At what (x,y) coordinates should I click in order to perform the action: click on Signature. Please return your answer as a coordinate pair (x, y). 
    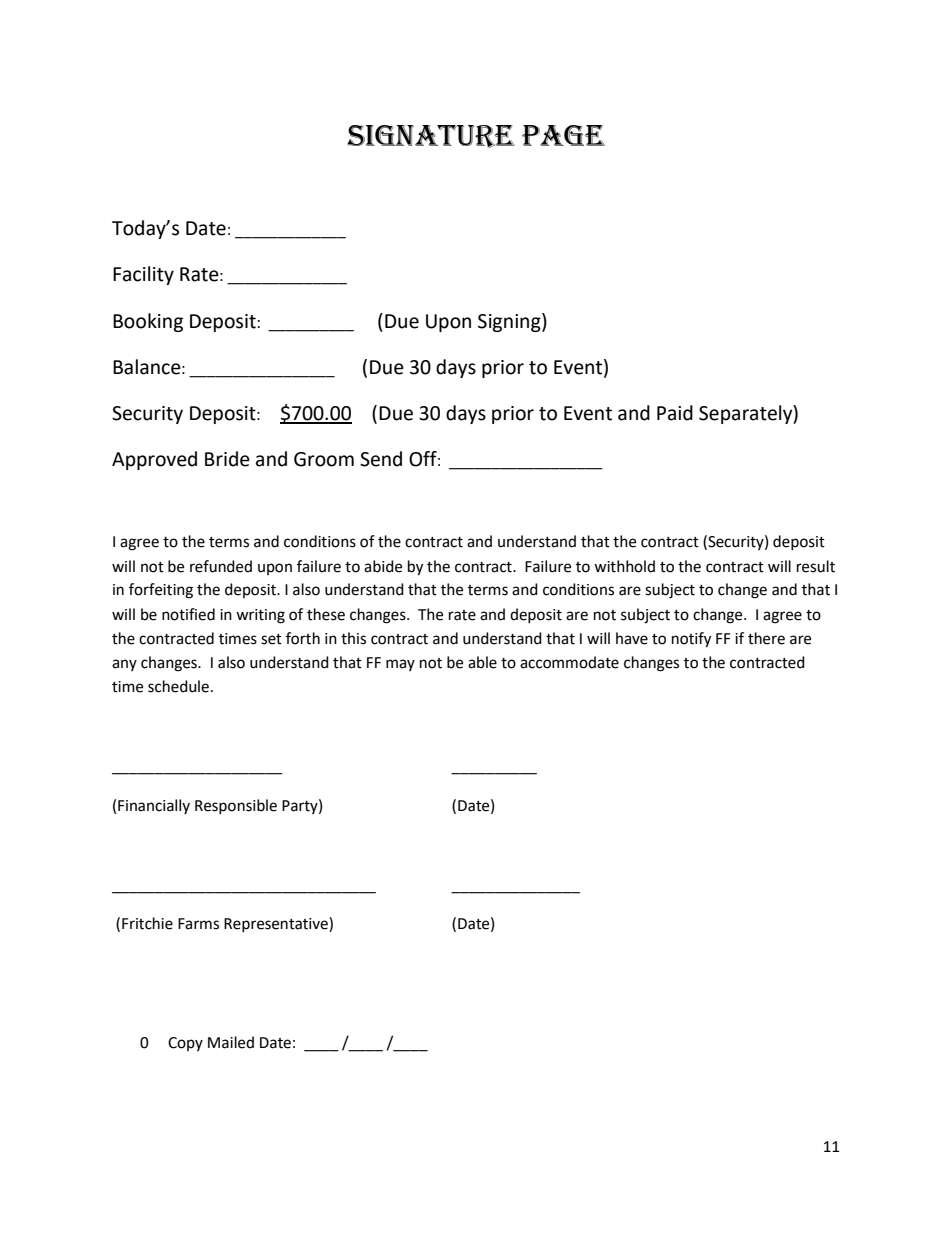
    Looking at the image, I should click on (431, 136).
